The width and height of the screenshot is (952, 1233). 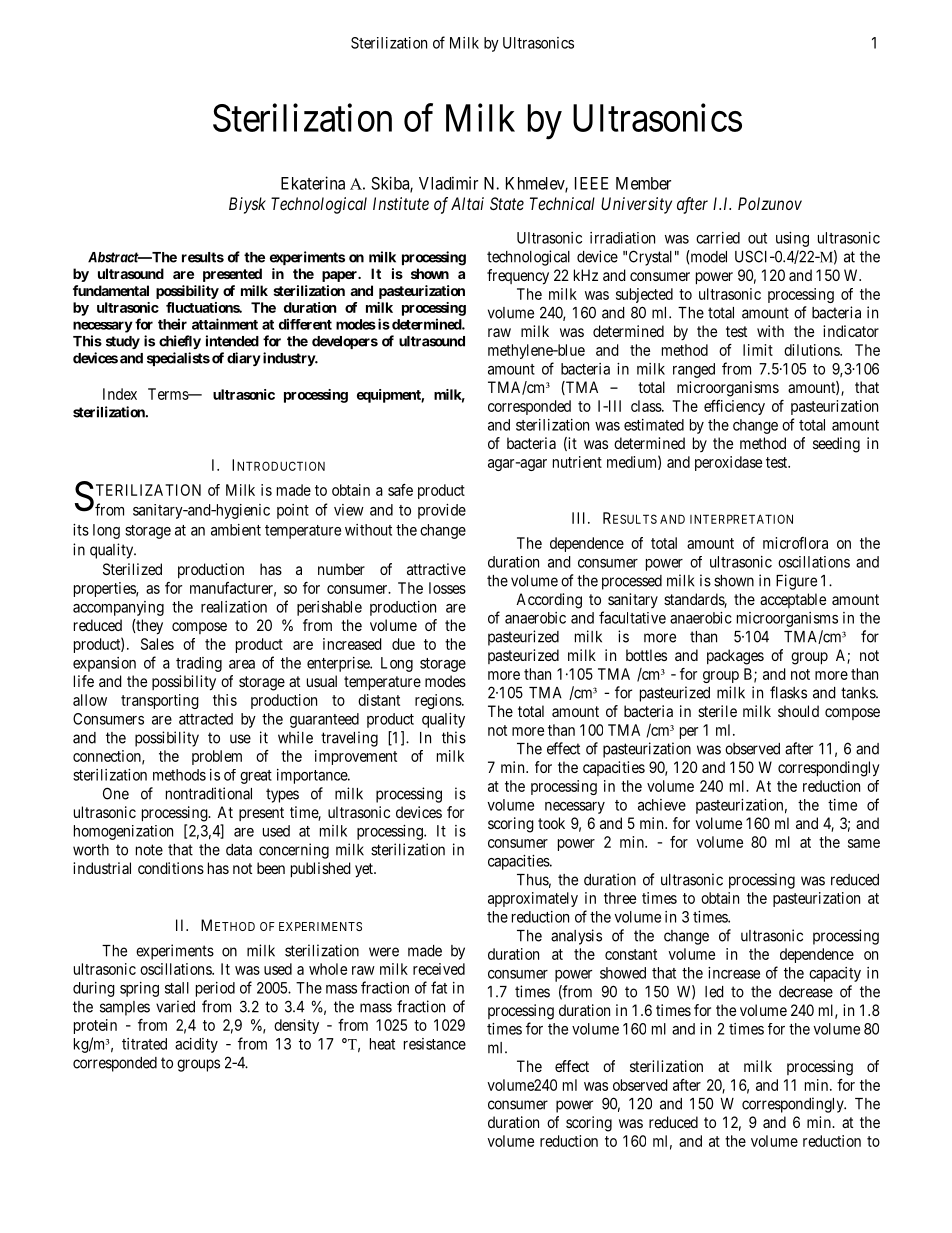 I want to click on ambient, so click(x=236, y=530).
